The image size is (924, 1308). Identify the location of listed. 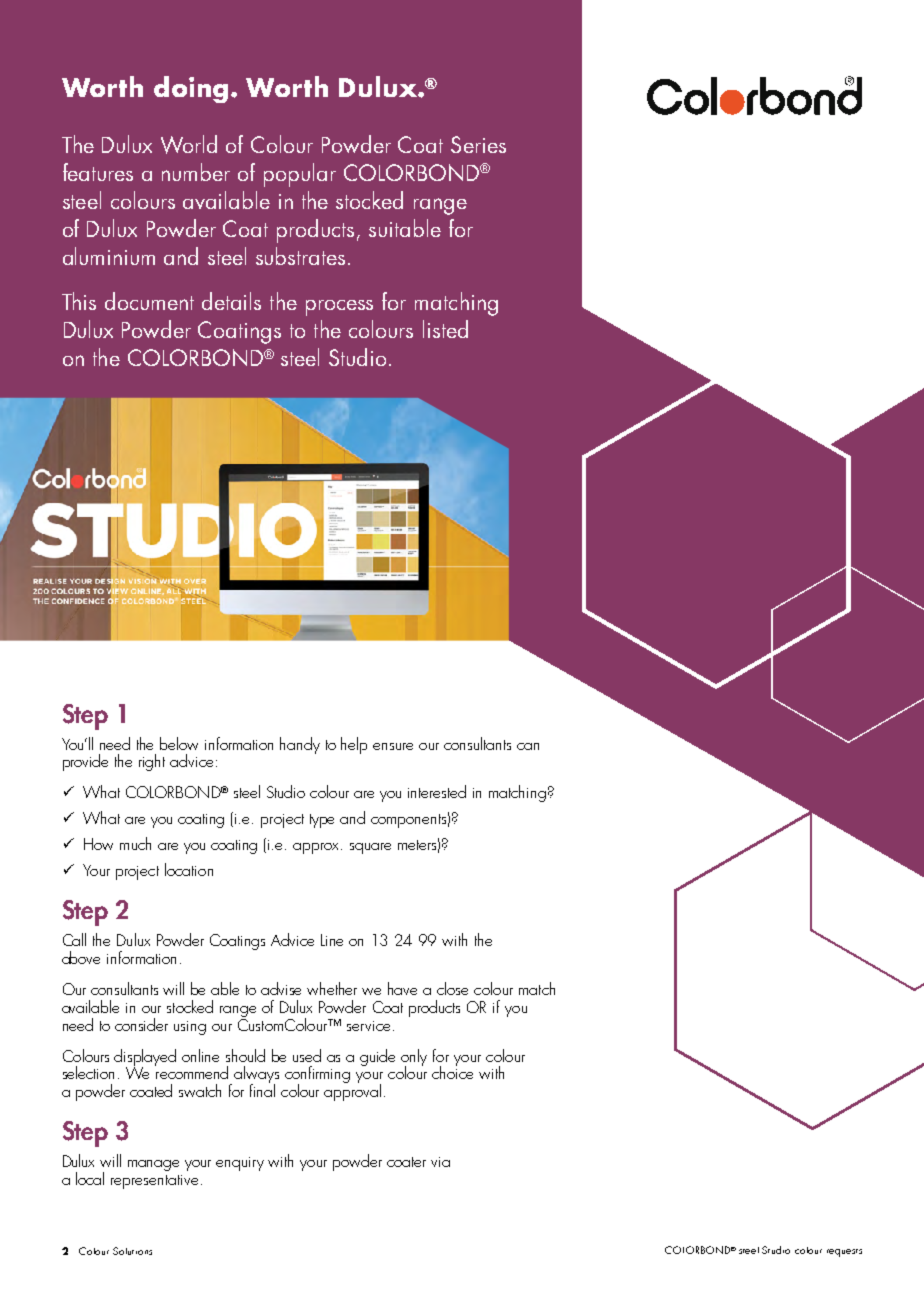
(445, 329).
